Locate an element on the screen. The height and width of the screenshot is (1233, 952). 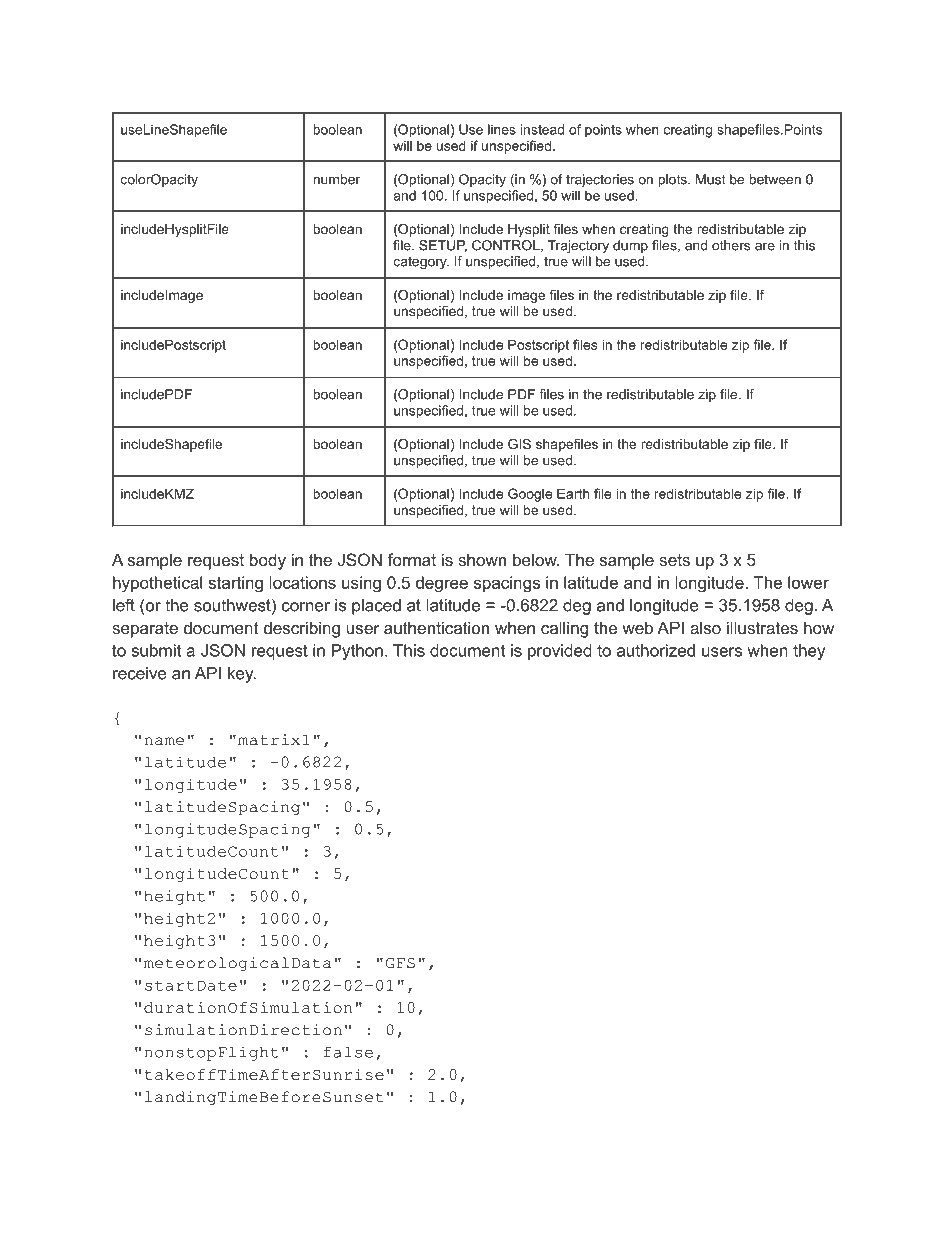
number is located at coordinates (336, 179).
